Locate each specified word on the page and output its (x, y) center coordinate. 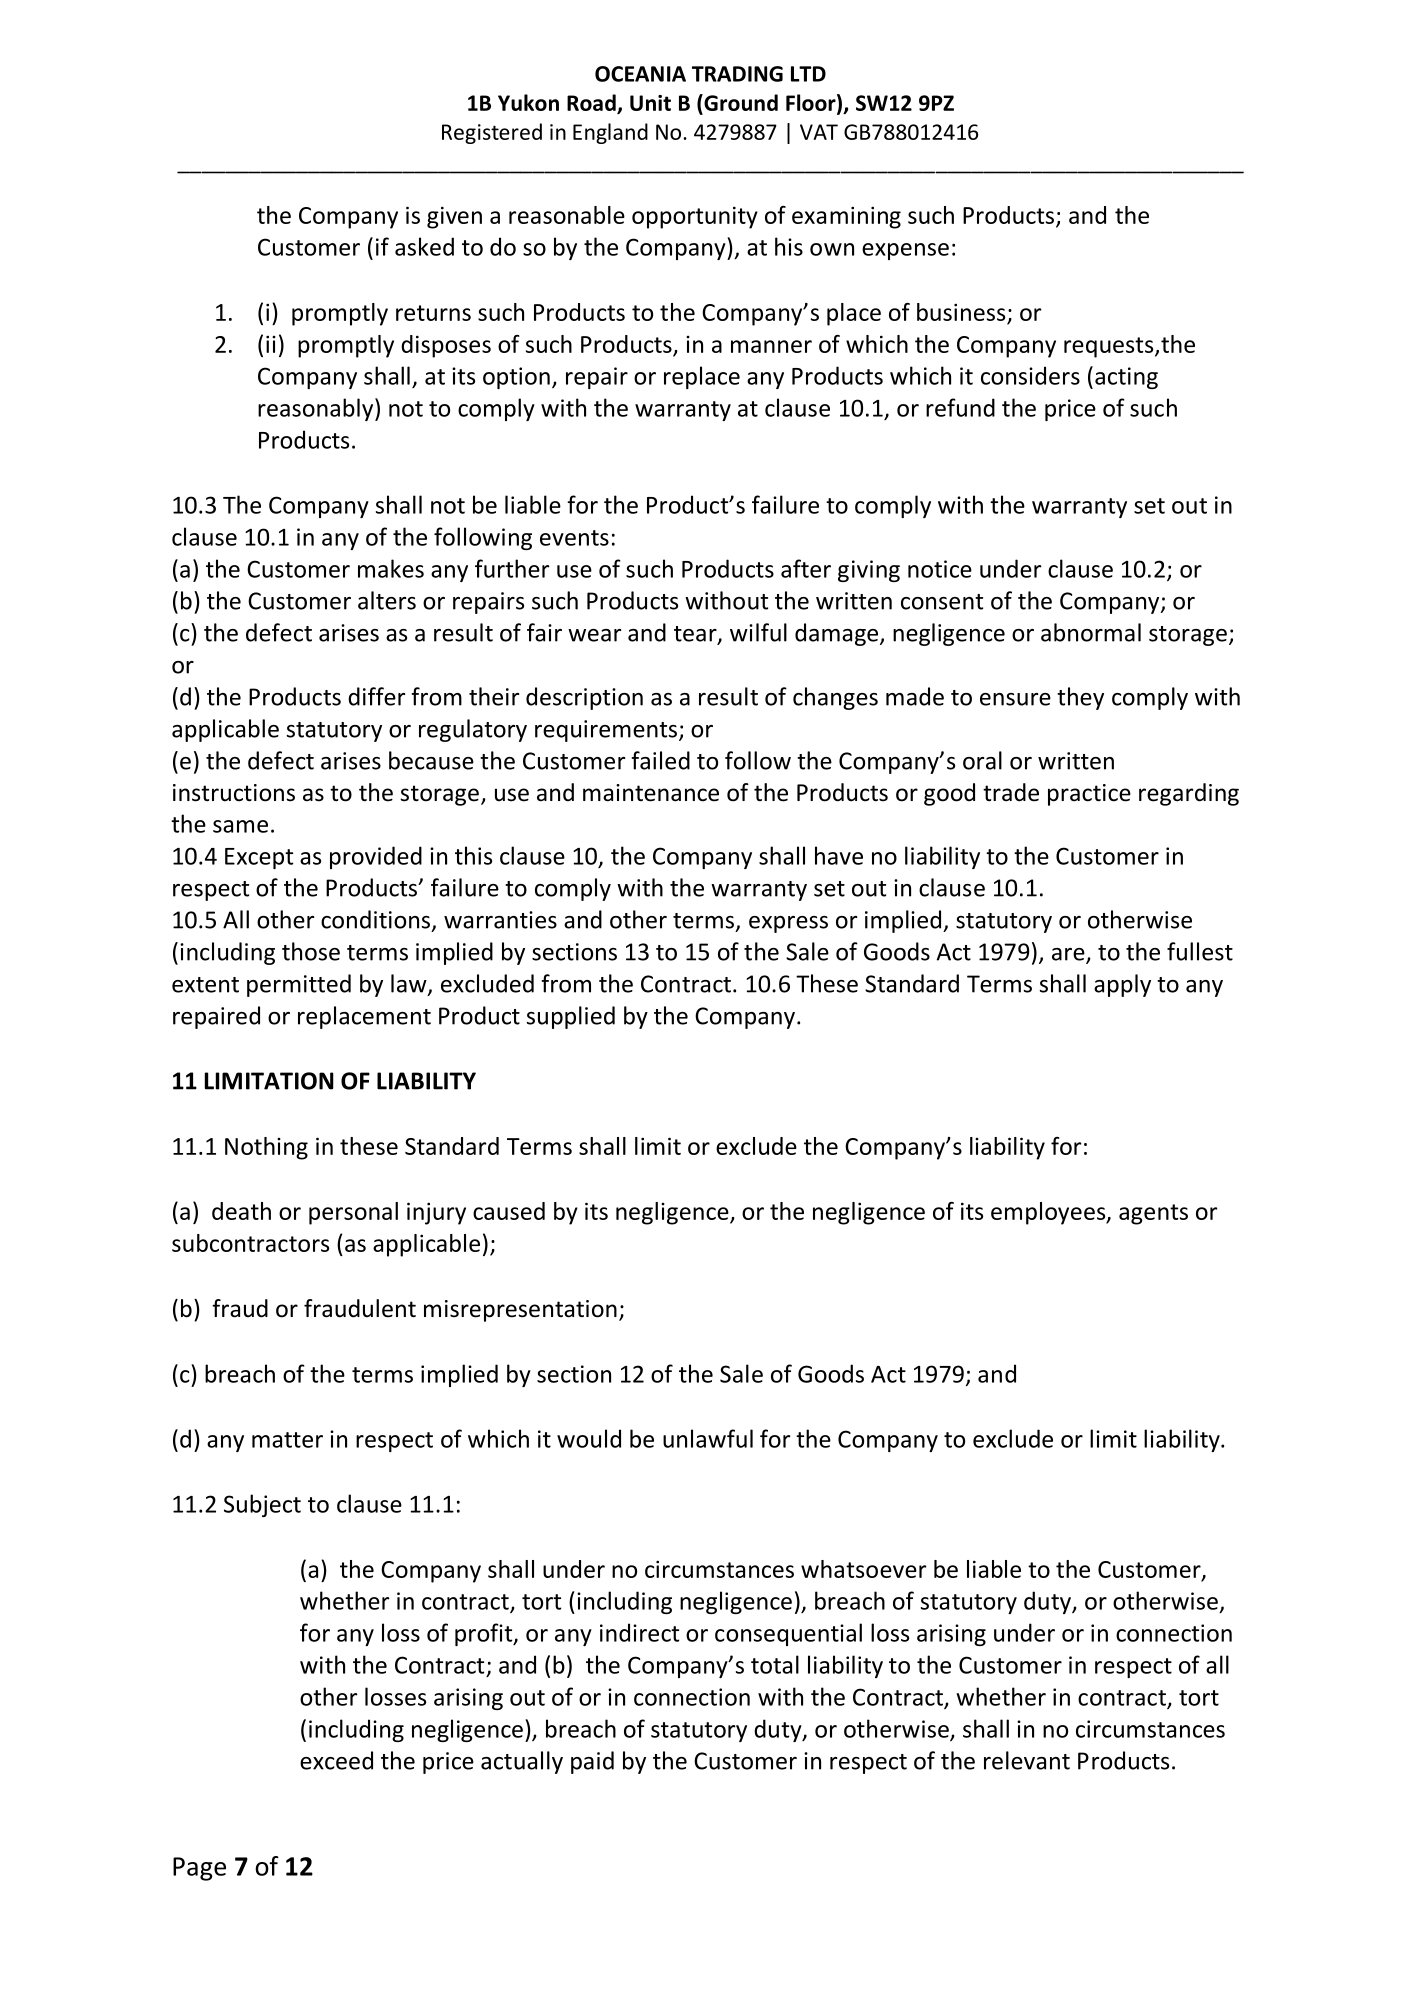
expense (905, 251)
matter (287, 1440)
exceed (336, 1760)
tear (696, 635)
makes (391, 568)
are (1069, 955)
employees (1049, 1213)
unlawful (708, 1438)
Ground (740, 102)
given (454, 217)
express (788, 924)
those (311, 951)
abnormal (1091, 632)
